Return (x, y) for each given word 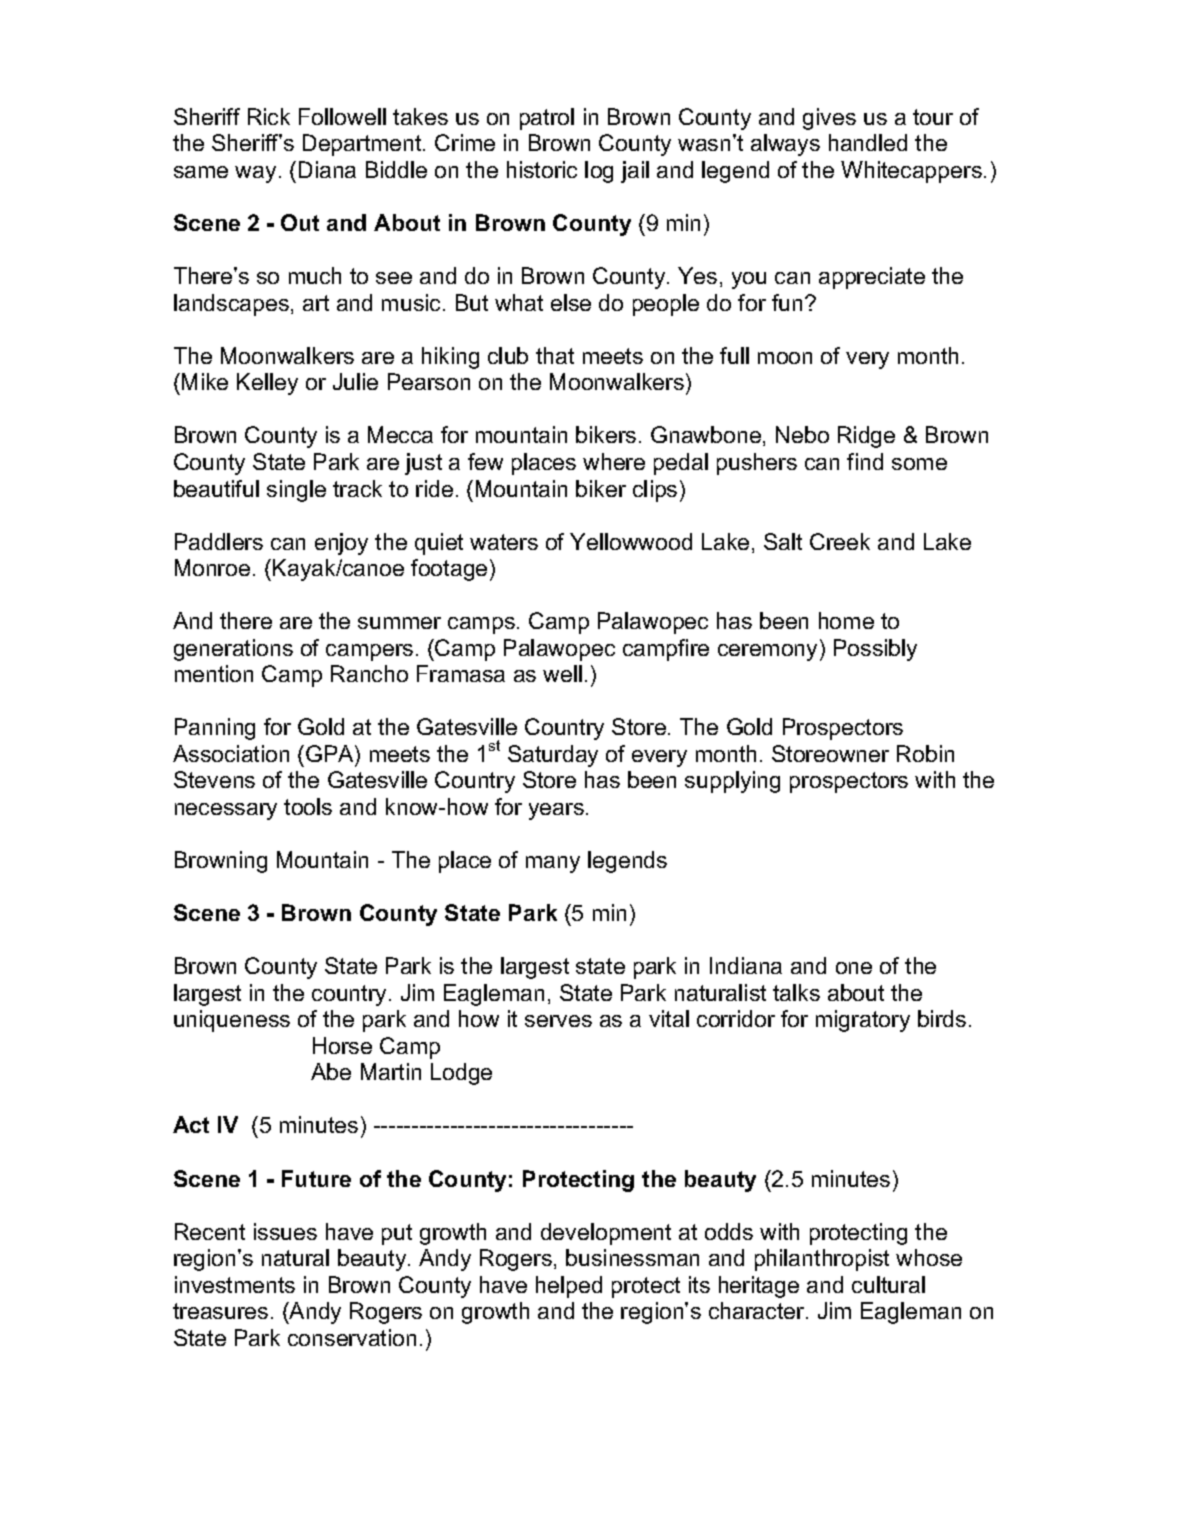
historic (542, 169)
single (296, 491)
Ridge (866, 437)
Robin (925, 753)
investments (235, 1284)
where (614, 461)
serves (558, 1021)
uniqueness (232, 1021)
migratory (863, 1021)
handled (868, 142)
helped (569, 1287)
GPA (331, 753)
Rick (269, 116)
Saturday (553, 756)
